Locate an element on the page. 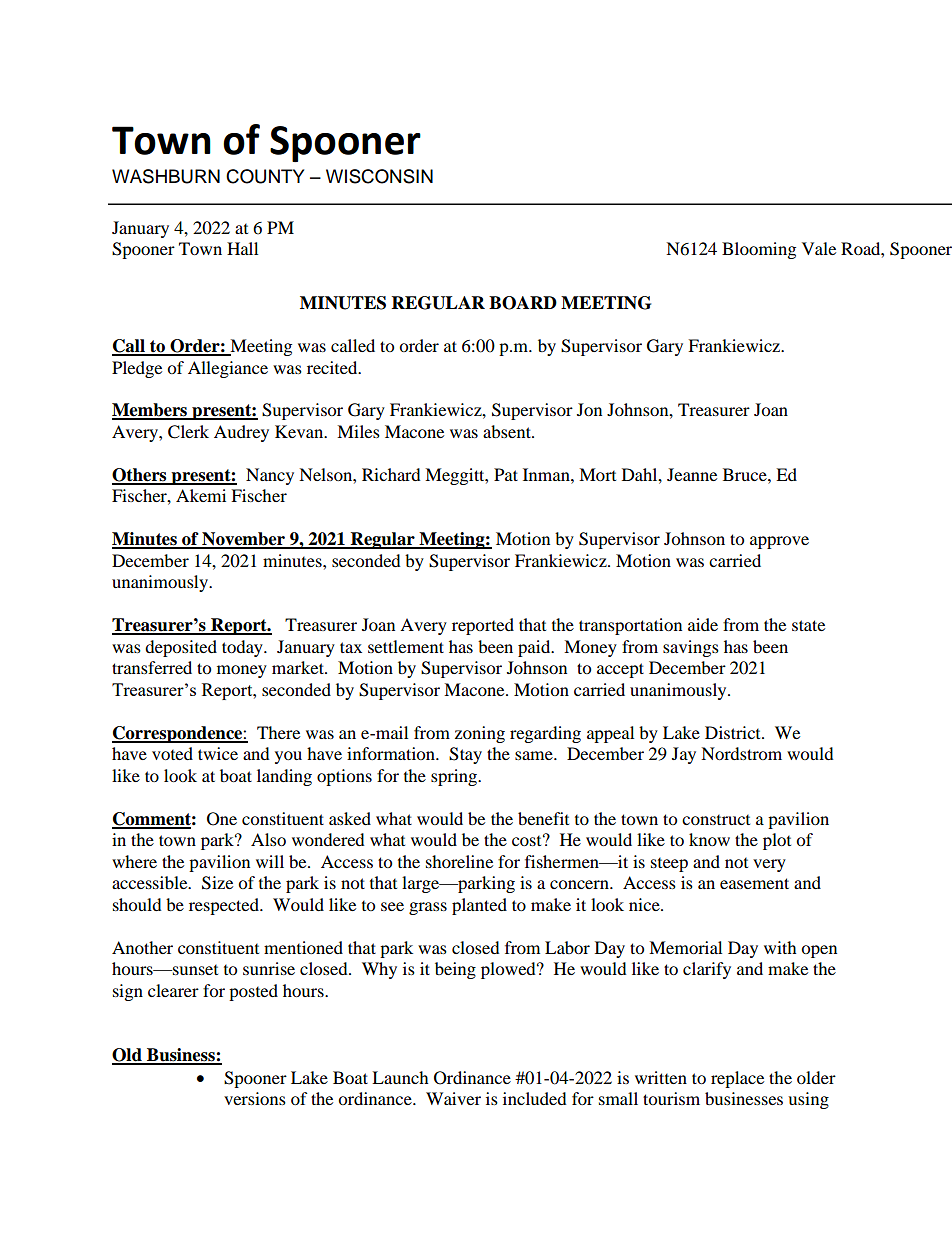 The width and height of the page is (952, 1233). twice is located at coordinates (218, 753).
